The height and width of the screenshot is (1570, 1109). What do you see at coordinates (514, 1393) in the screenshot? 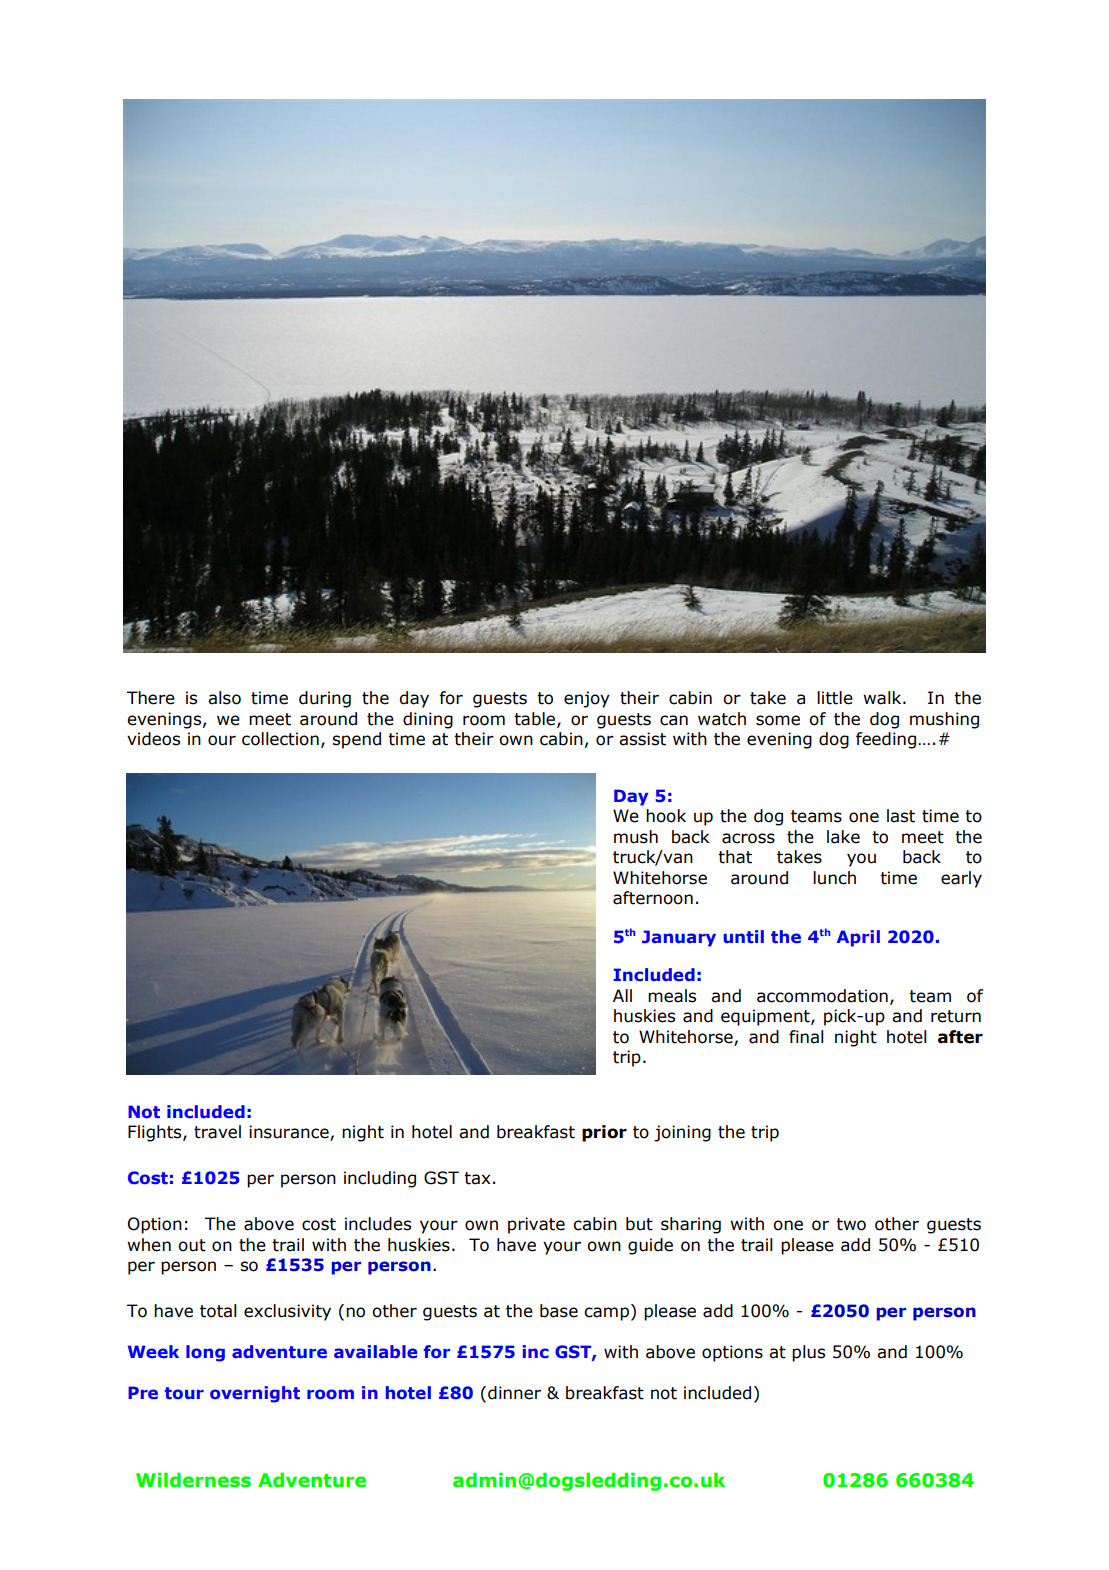
I see `dinner` at bounding box center [514, 1393].
